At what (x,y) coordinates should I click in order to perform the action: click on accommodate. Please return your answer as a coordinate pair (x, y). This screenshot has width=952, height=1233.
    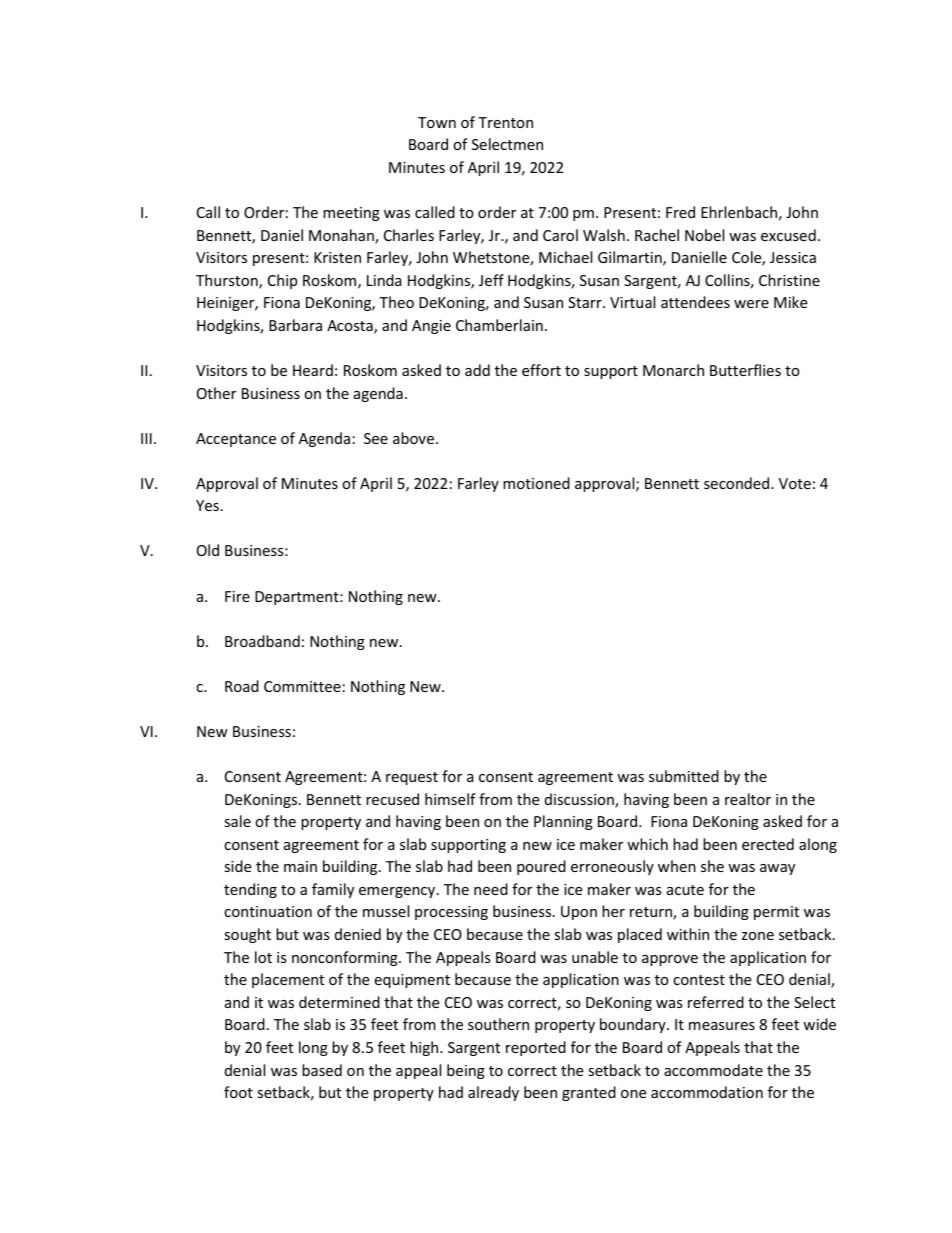
    Looking at the image, I should click on (713, 1070).
